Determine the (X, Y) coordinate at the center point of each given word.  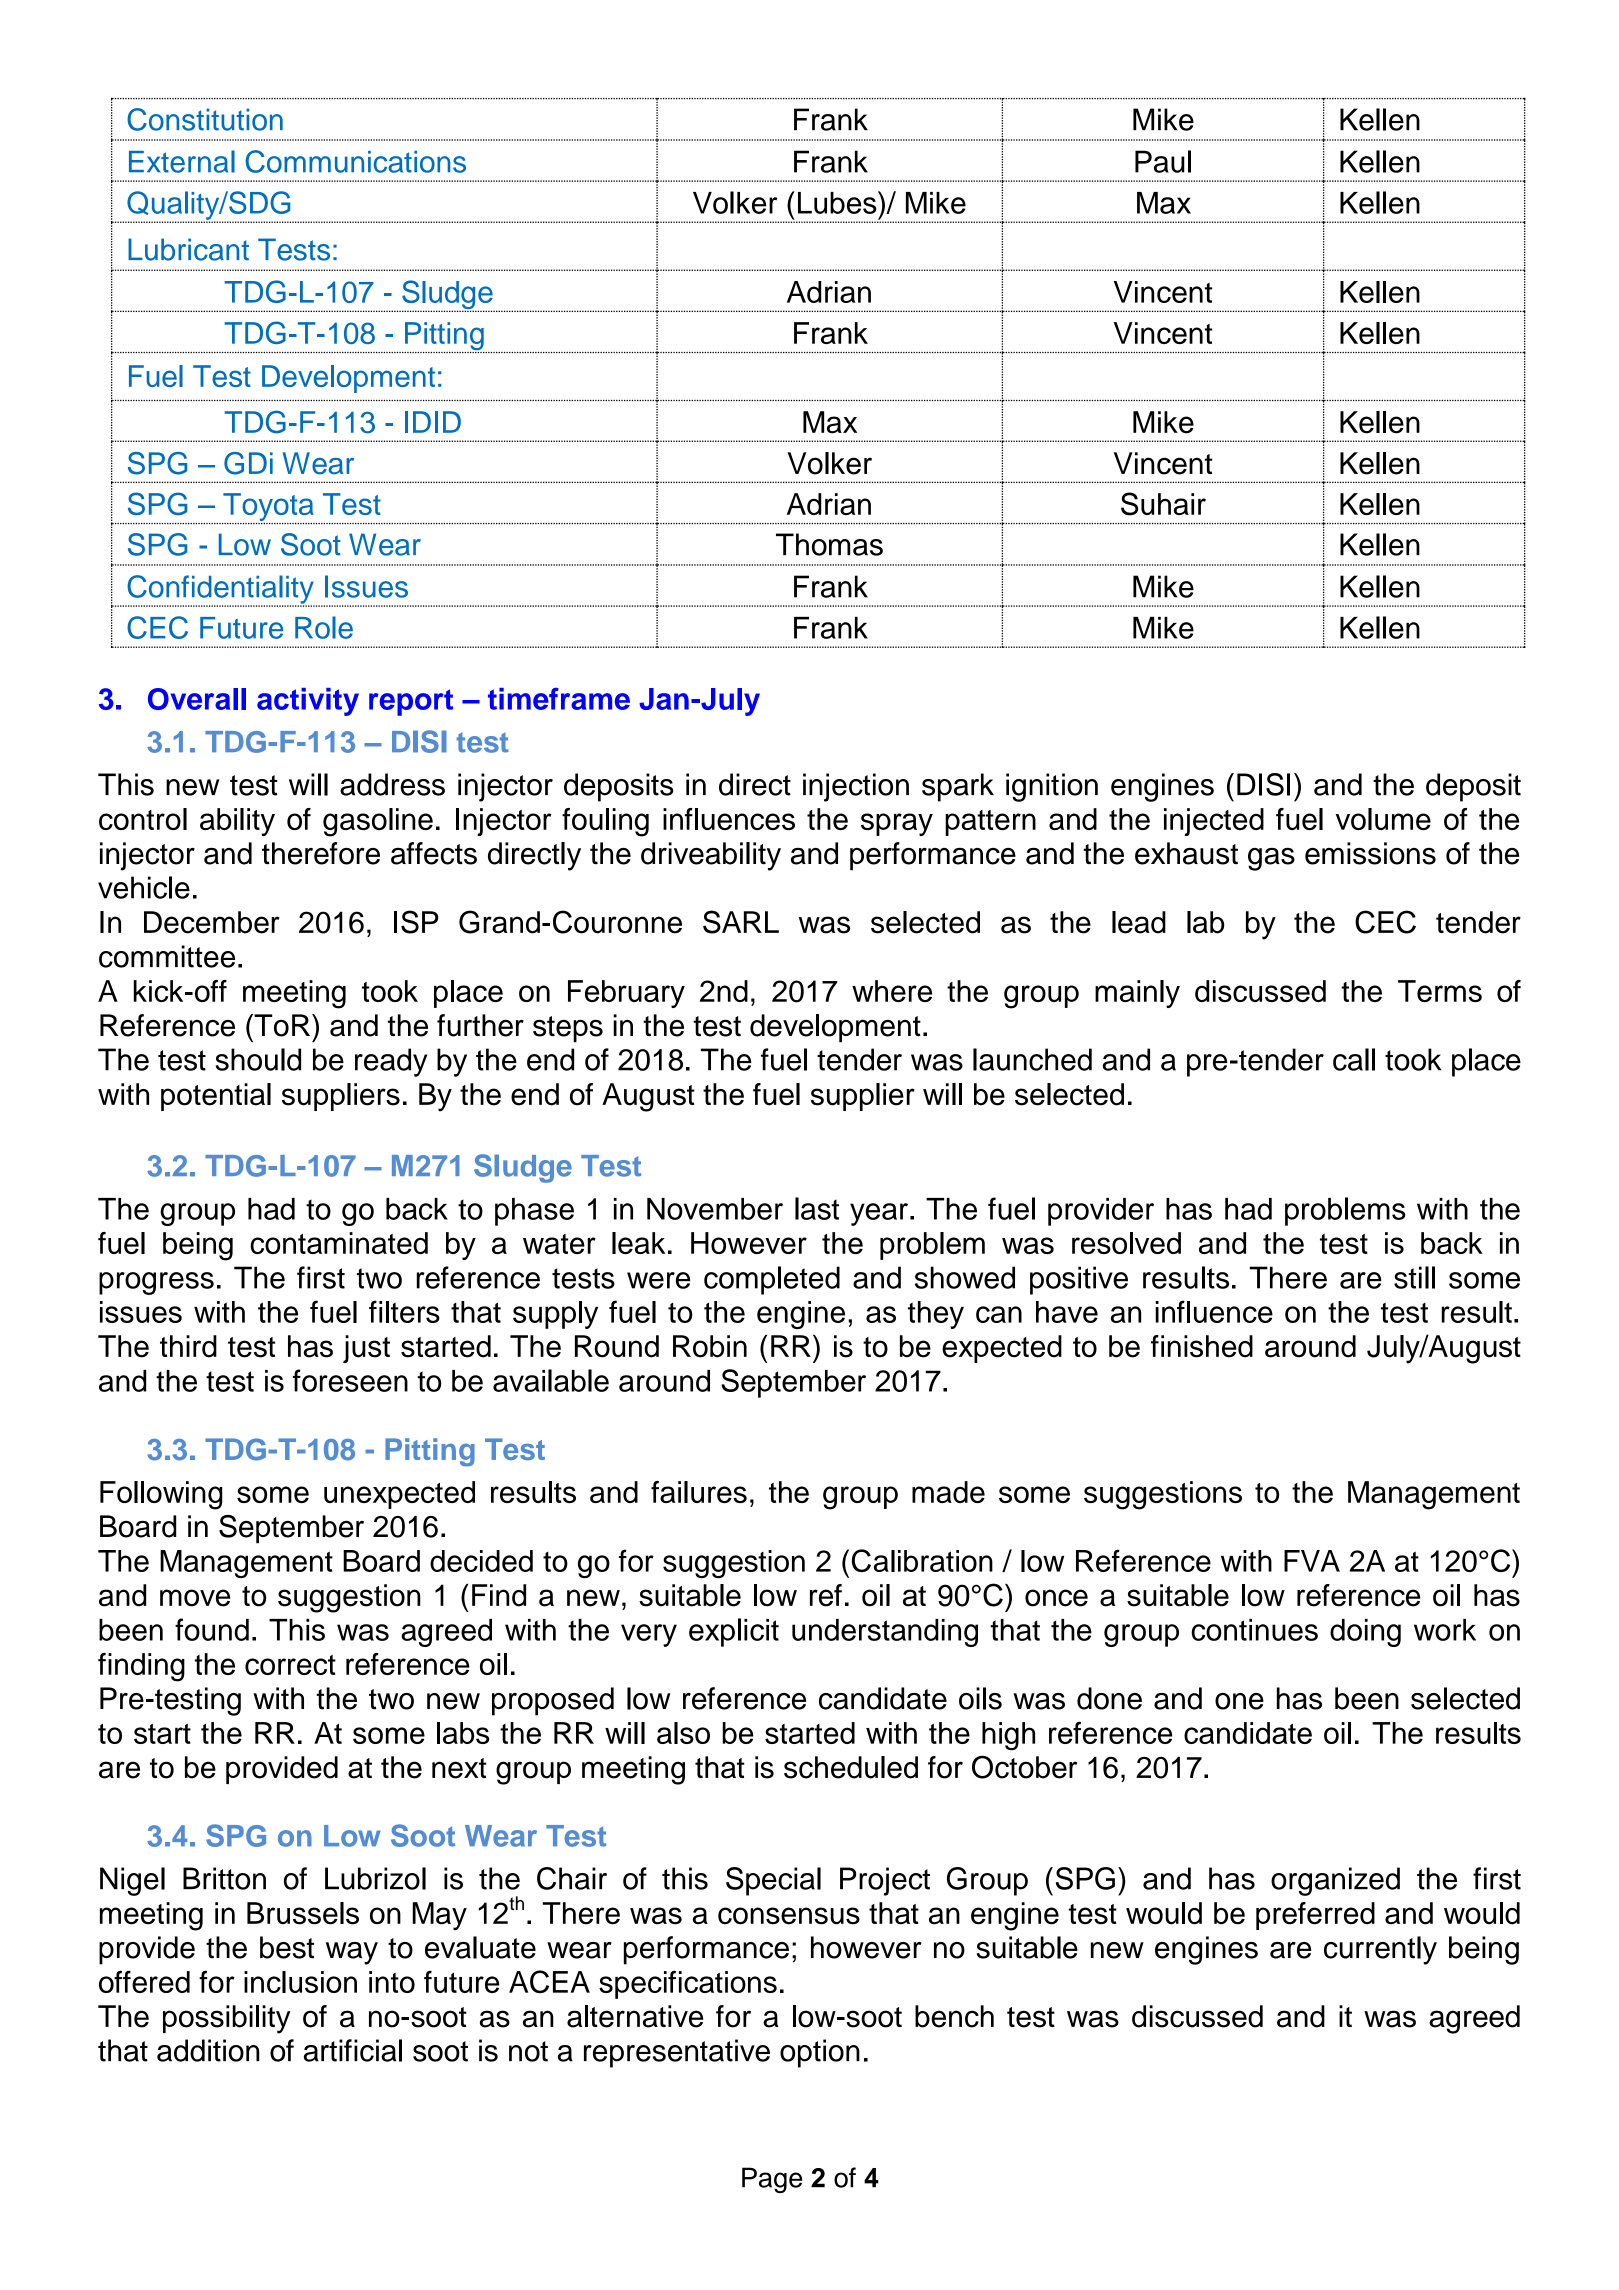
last (817, 1208)
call (1354, 1059)
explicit (734, 1632)
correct (290, 1665)
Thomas (829, 544)
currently (1380, 1950)
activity (308, 702)
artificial (353, 2050)
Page (772, 2180)
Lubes (838, 202)
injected (1214, 822)
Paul (1163, 161)
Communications (356, 161)
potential (216, 1097)
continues (1254, 1630)
